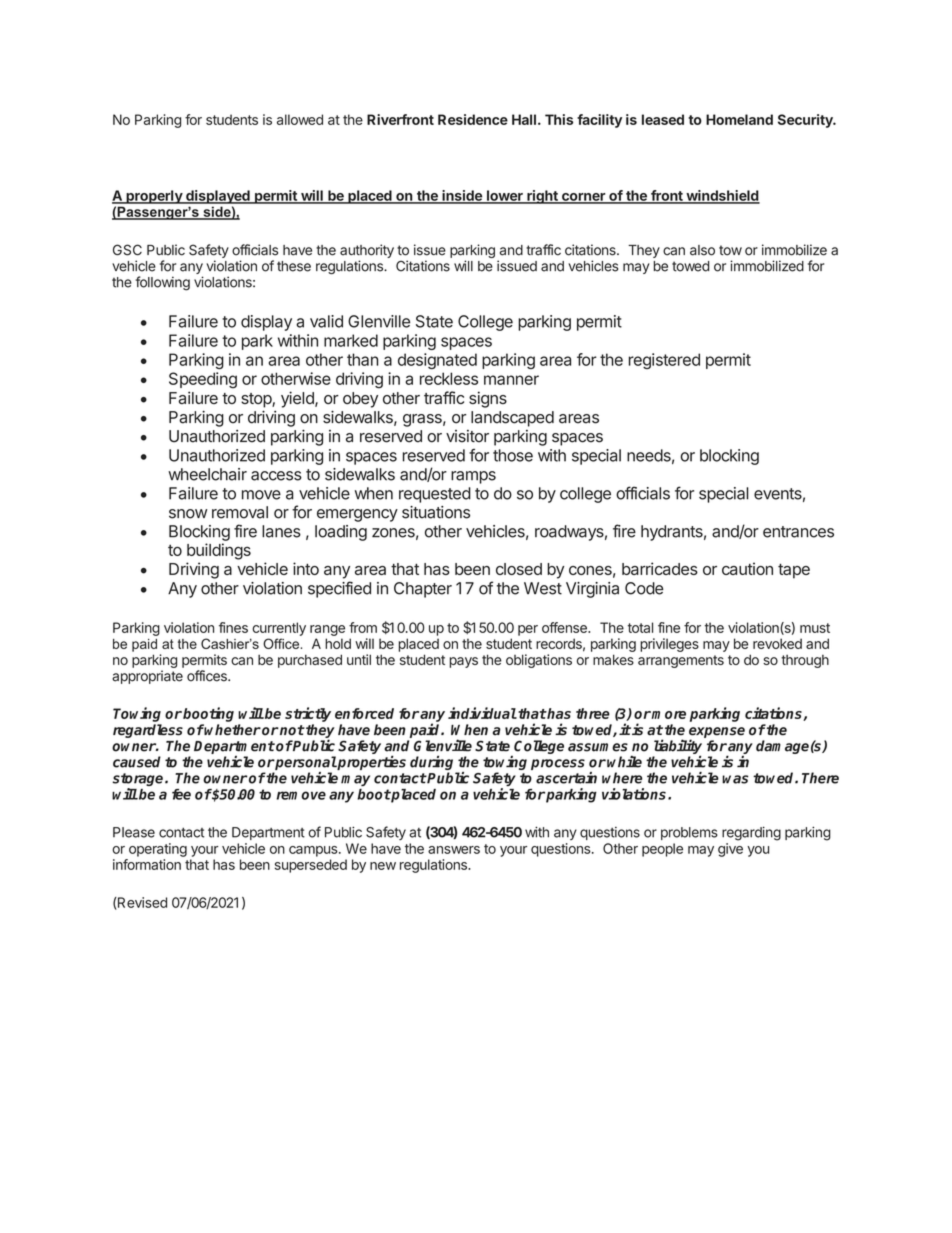  What do you see at coordinates (367, 251) in the page?
I see `authority` at bounding box center [367, 251].
